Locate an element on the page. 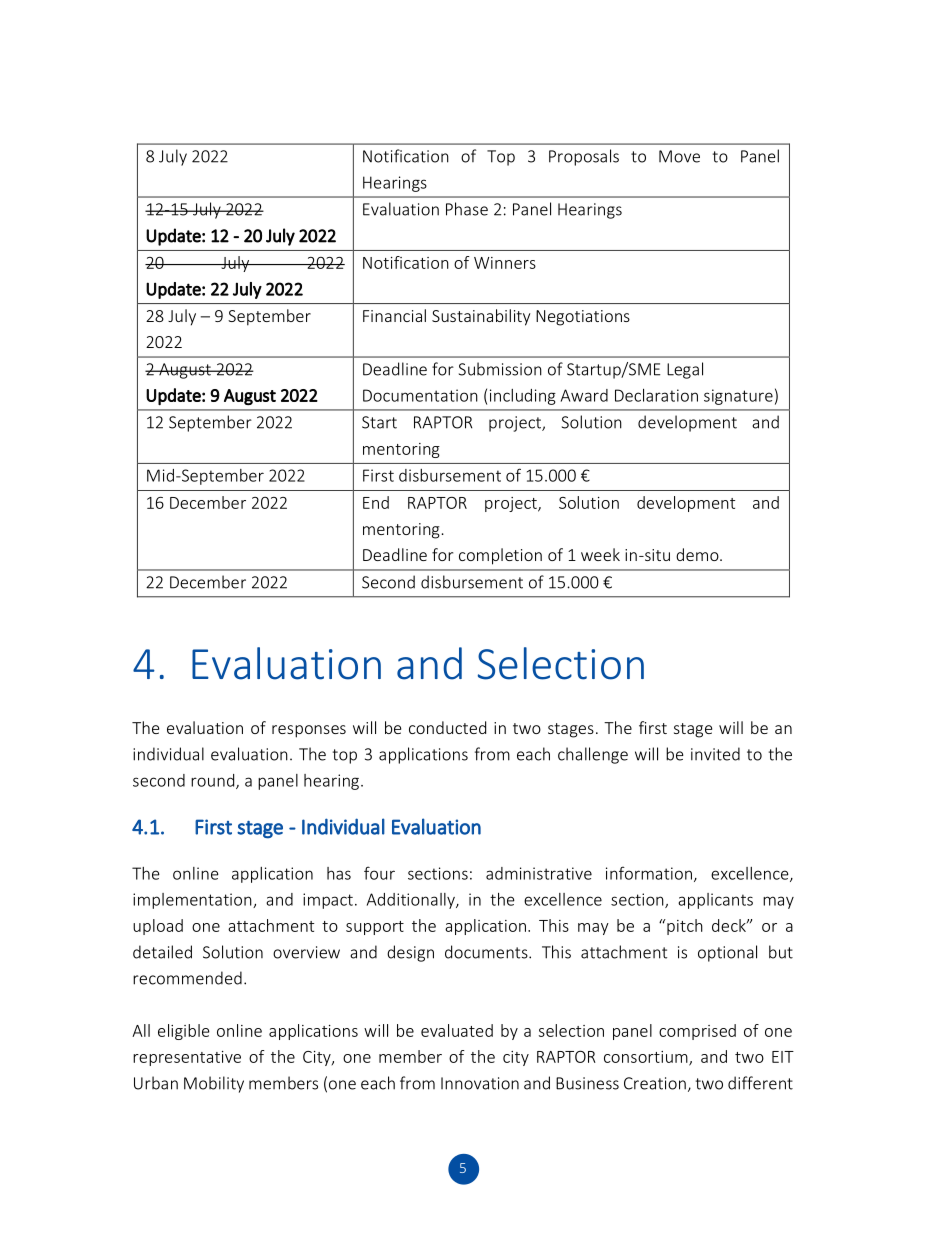  Mobility is located at coordinates (214, 1084).
